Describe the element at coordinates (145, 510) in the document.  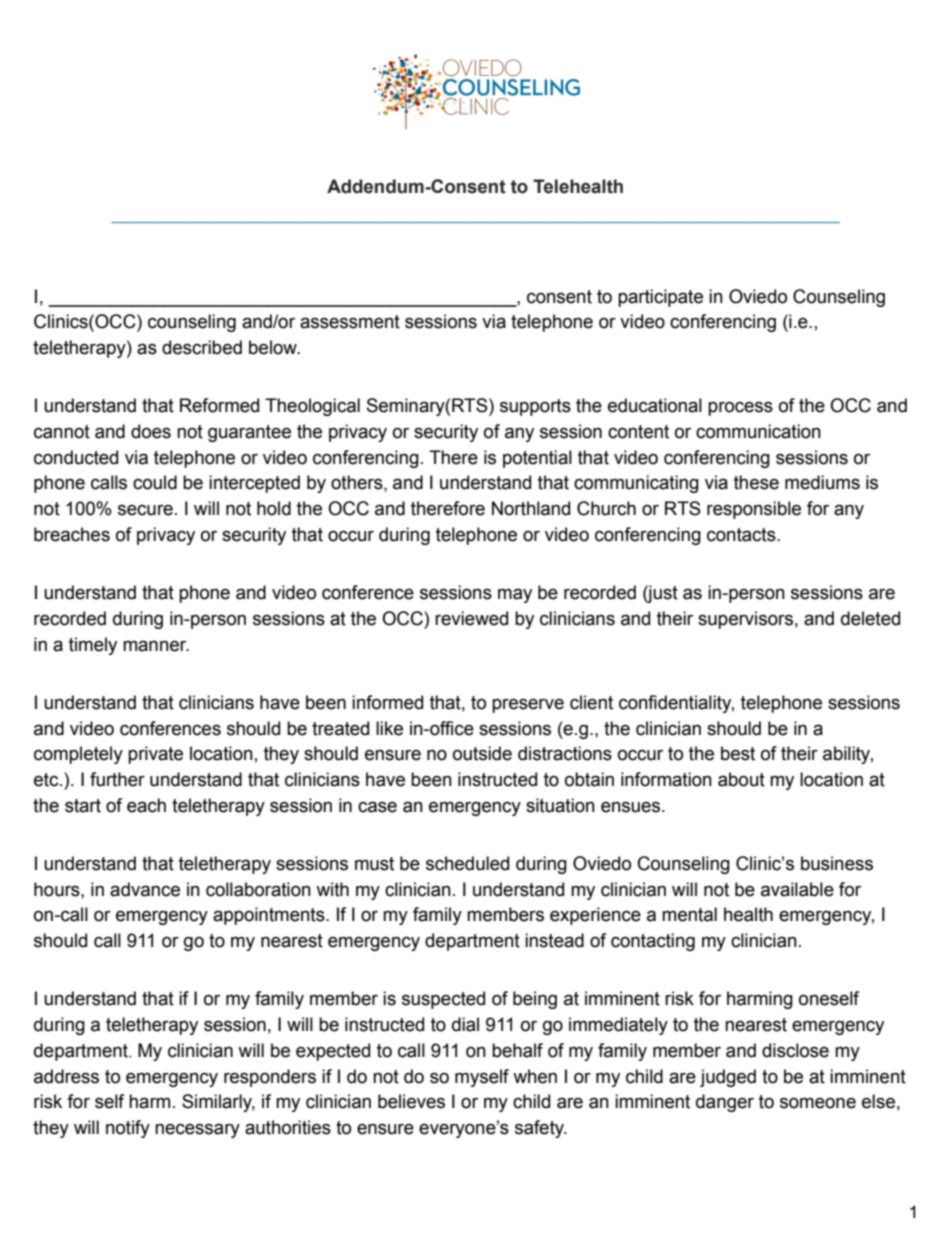
I see `secure` at that location.
